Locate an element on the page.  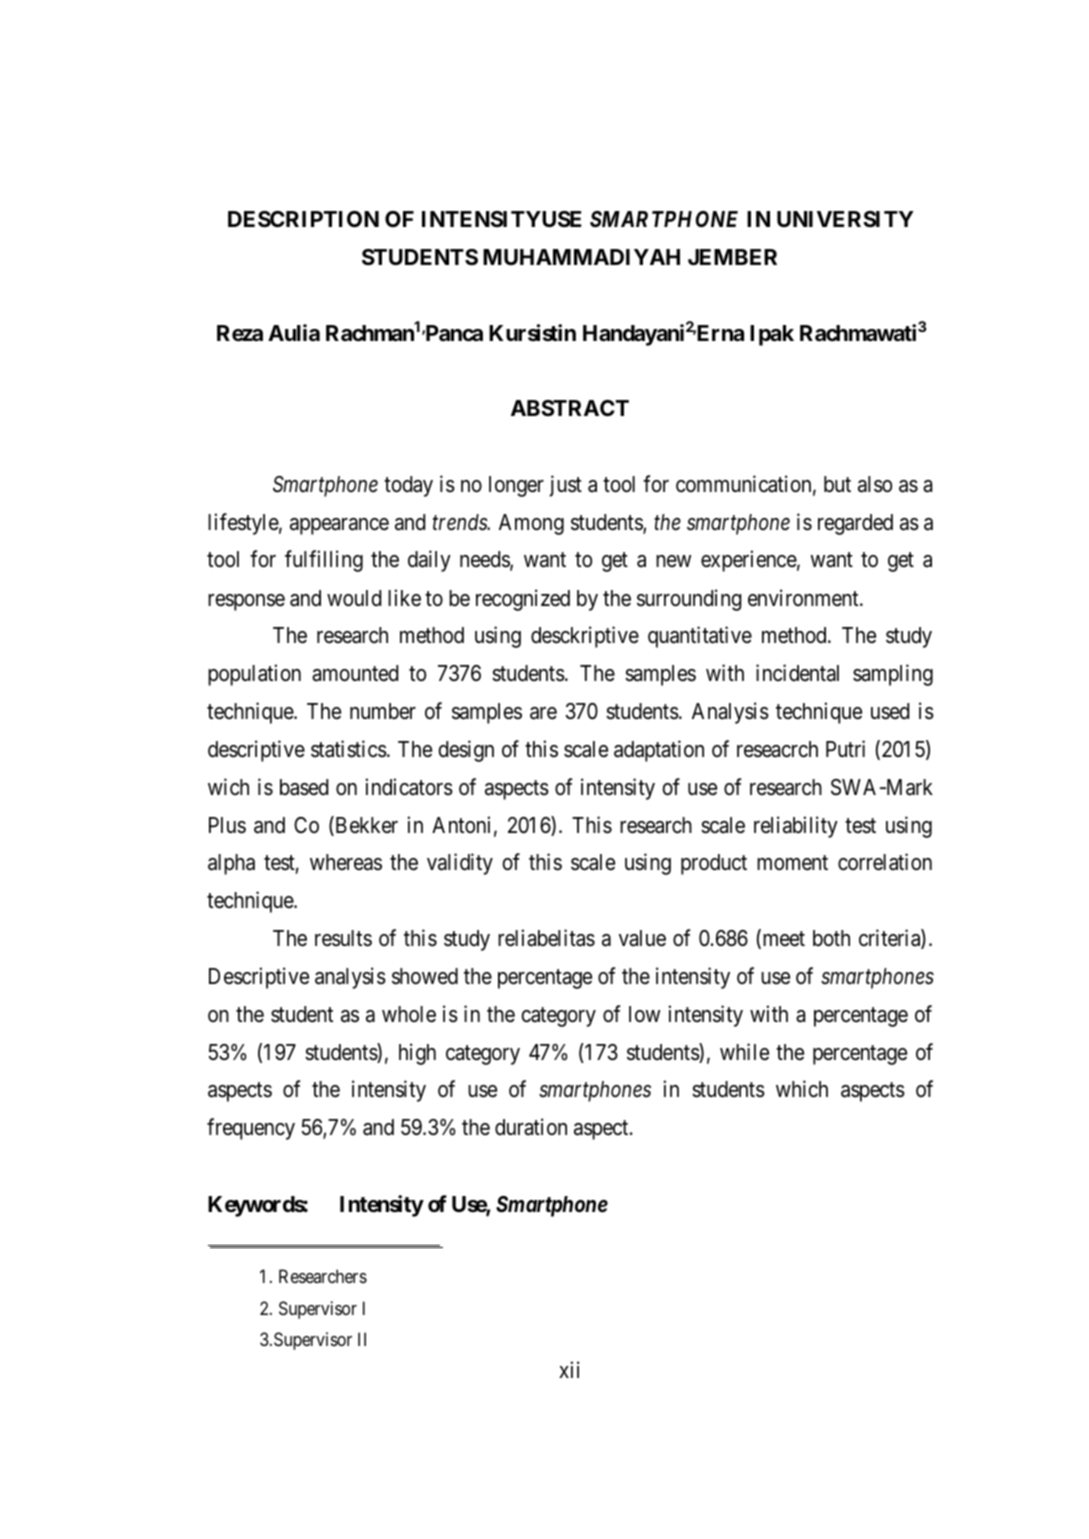
MUHAMMADIYAH is located at coordinates (581, 257).
